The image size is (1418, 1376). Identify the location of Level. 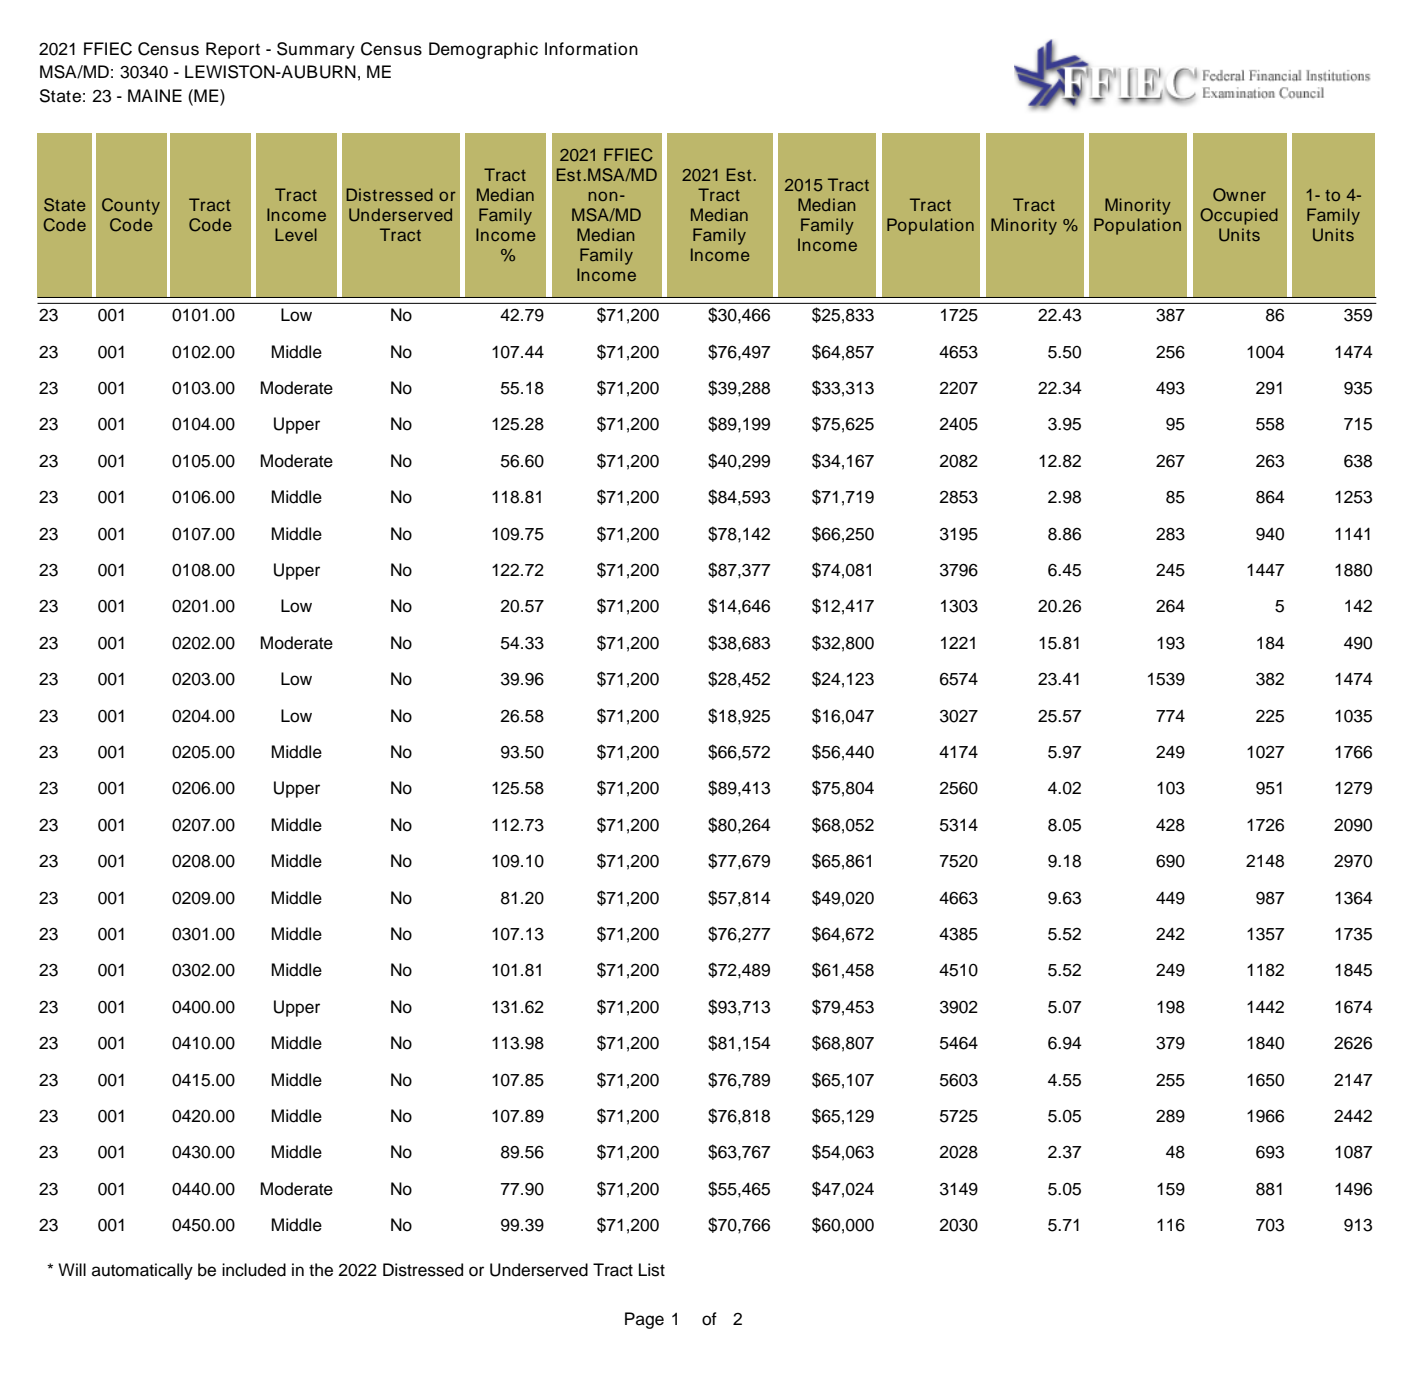
(296, 234).
